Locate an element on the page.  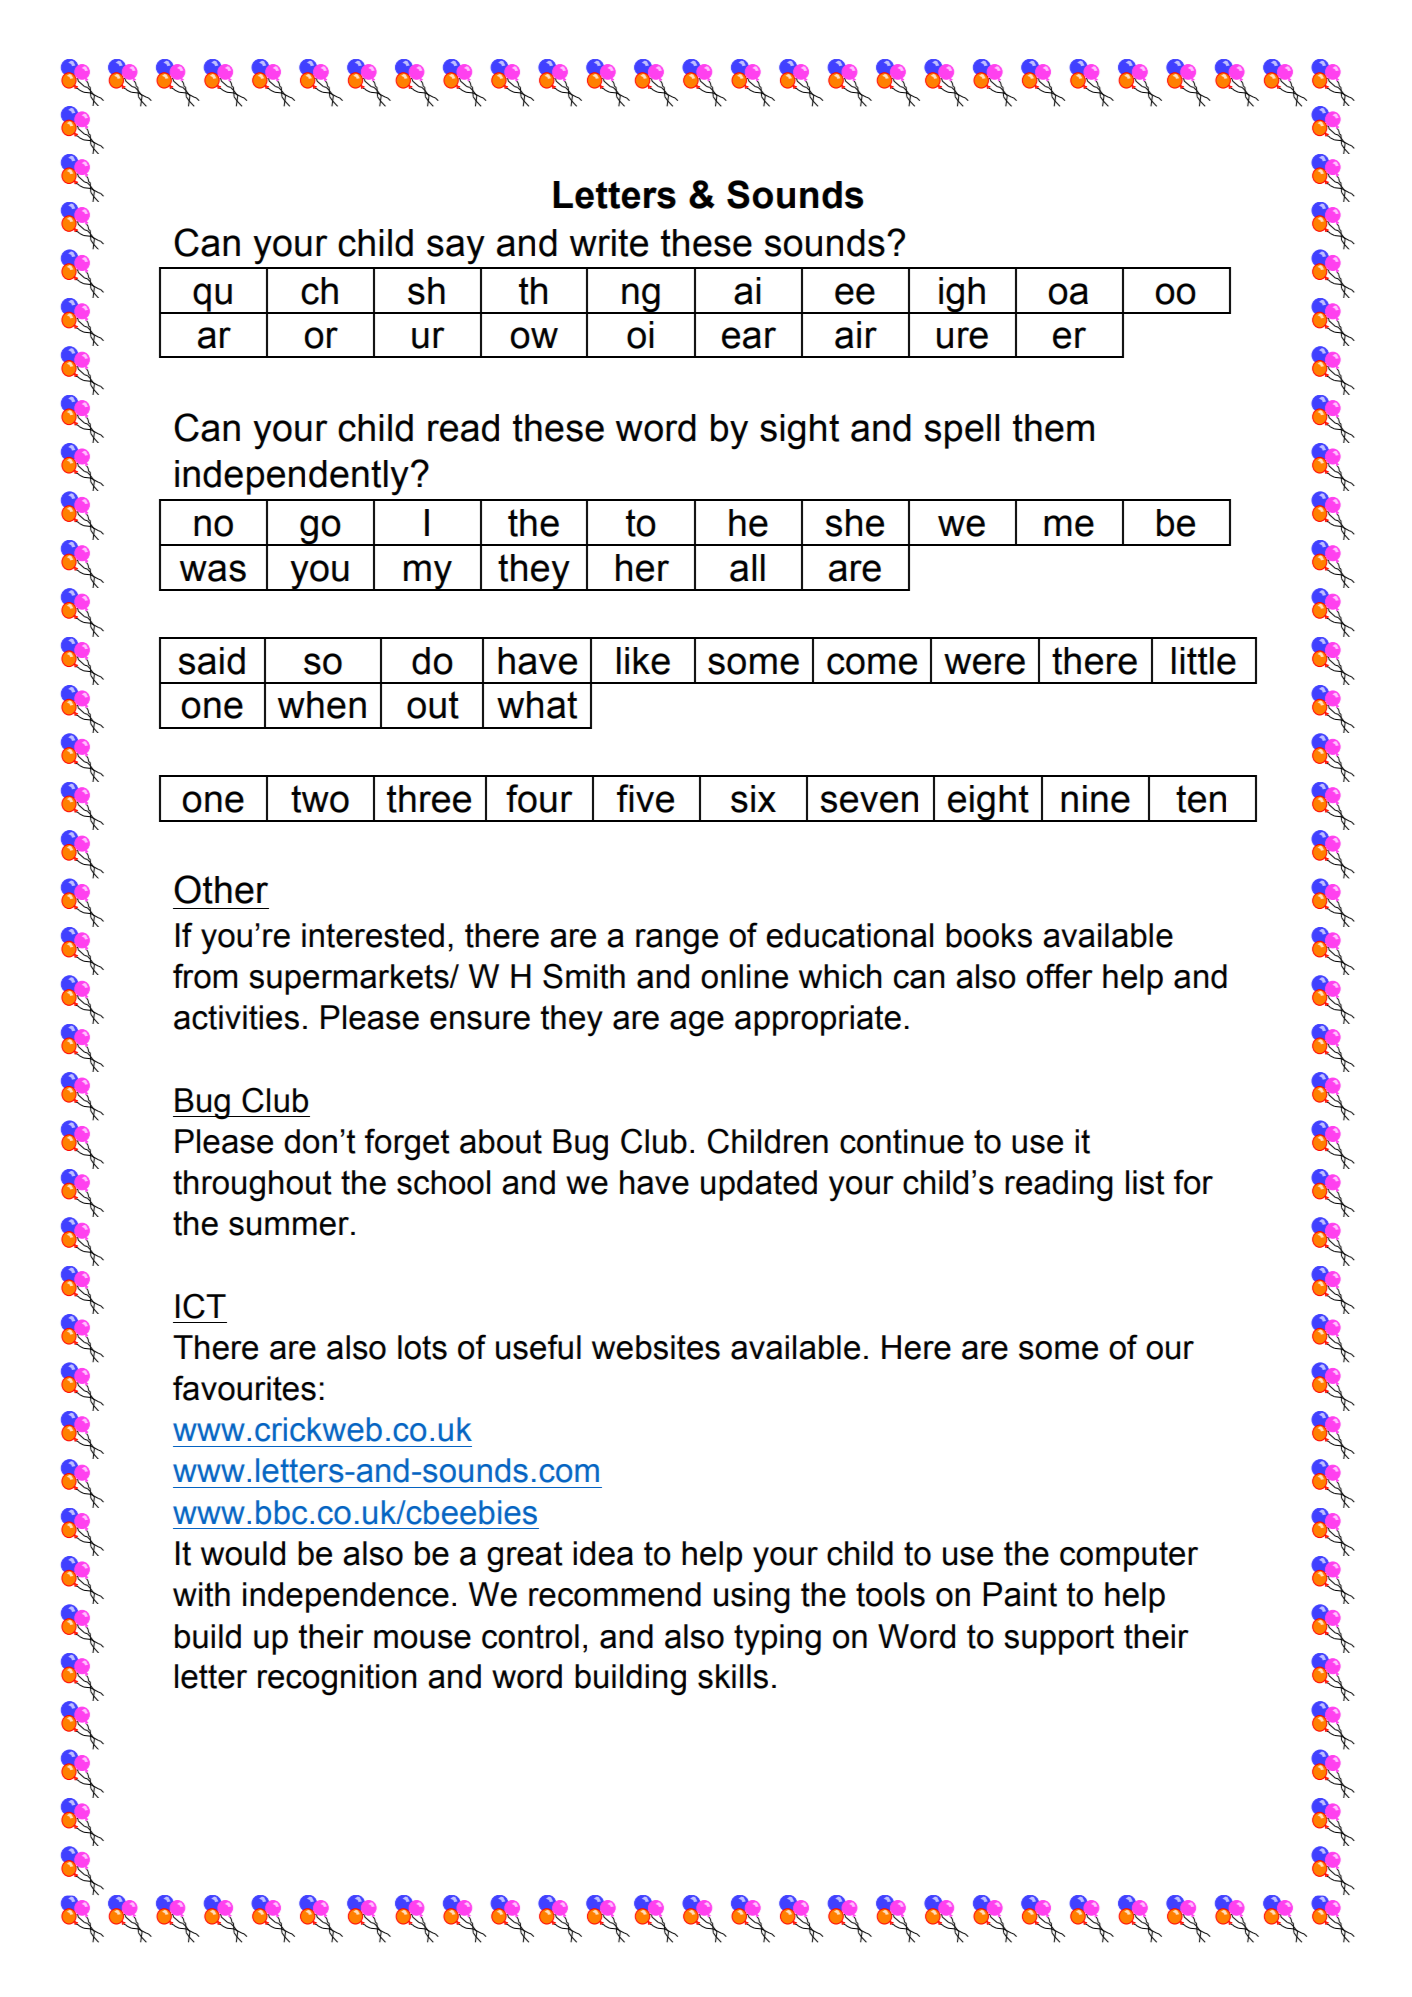
list is located at coordinates (1145, 1182).
